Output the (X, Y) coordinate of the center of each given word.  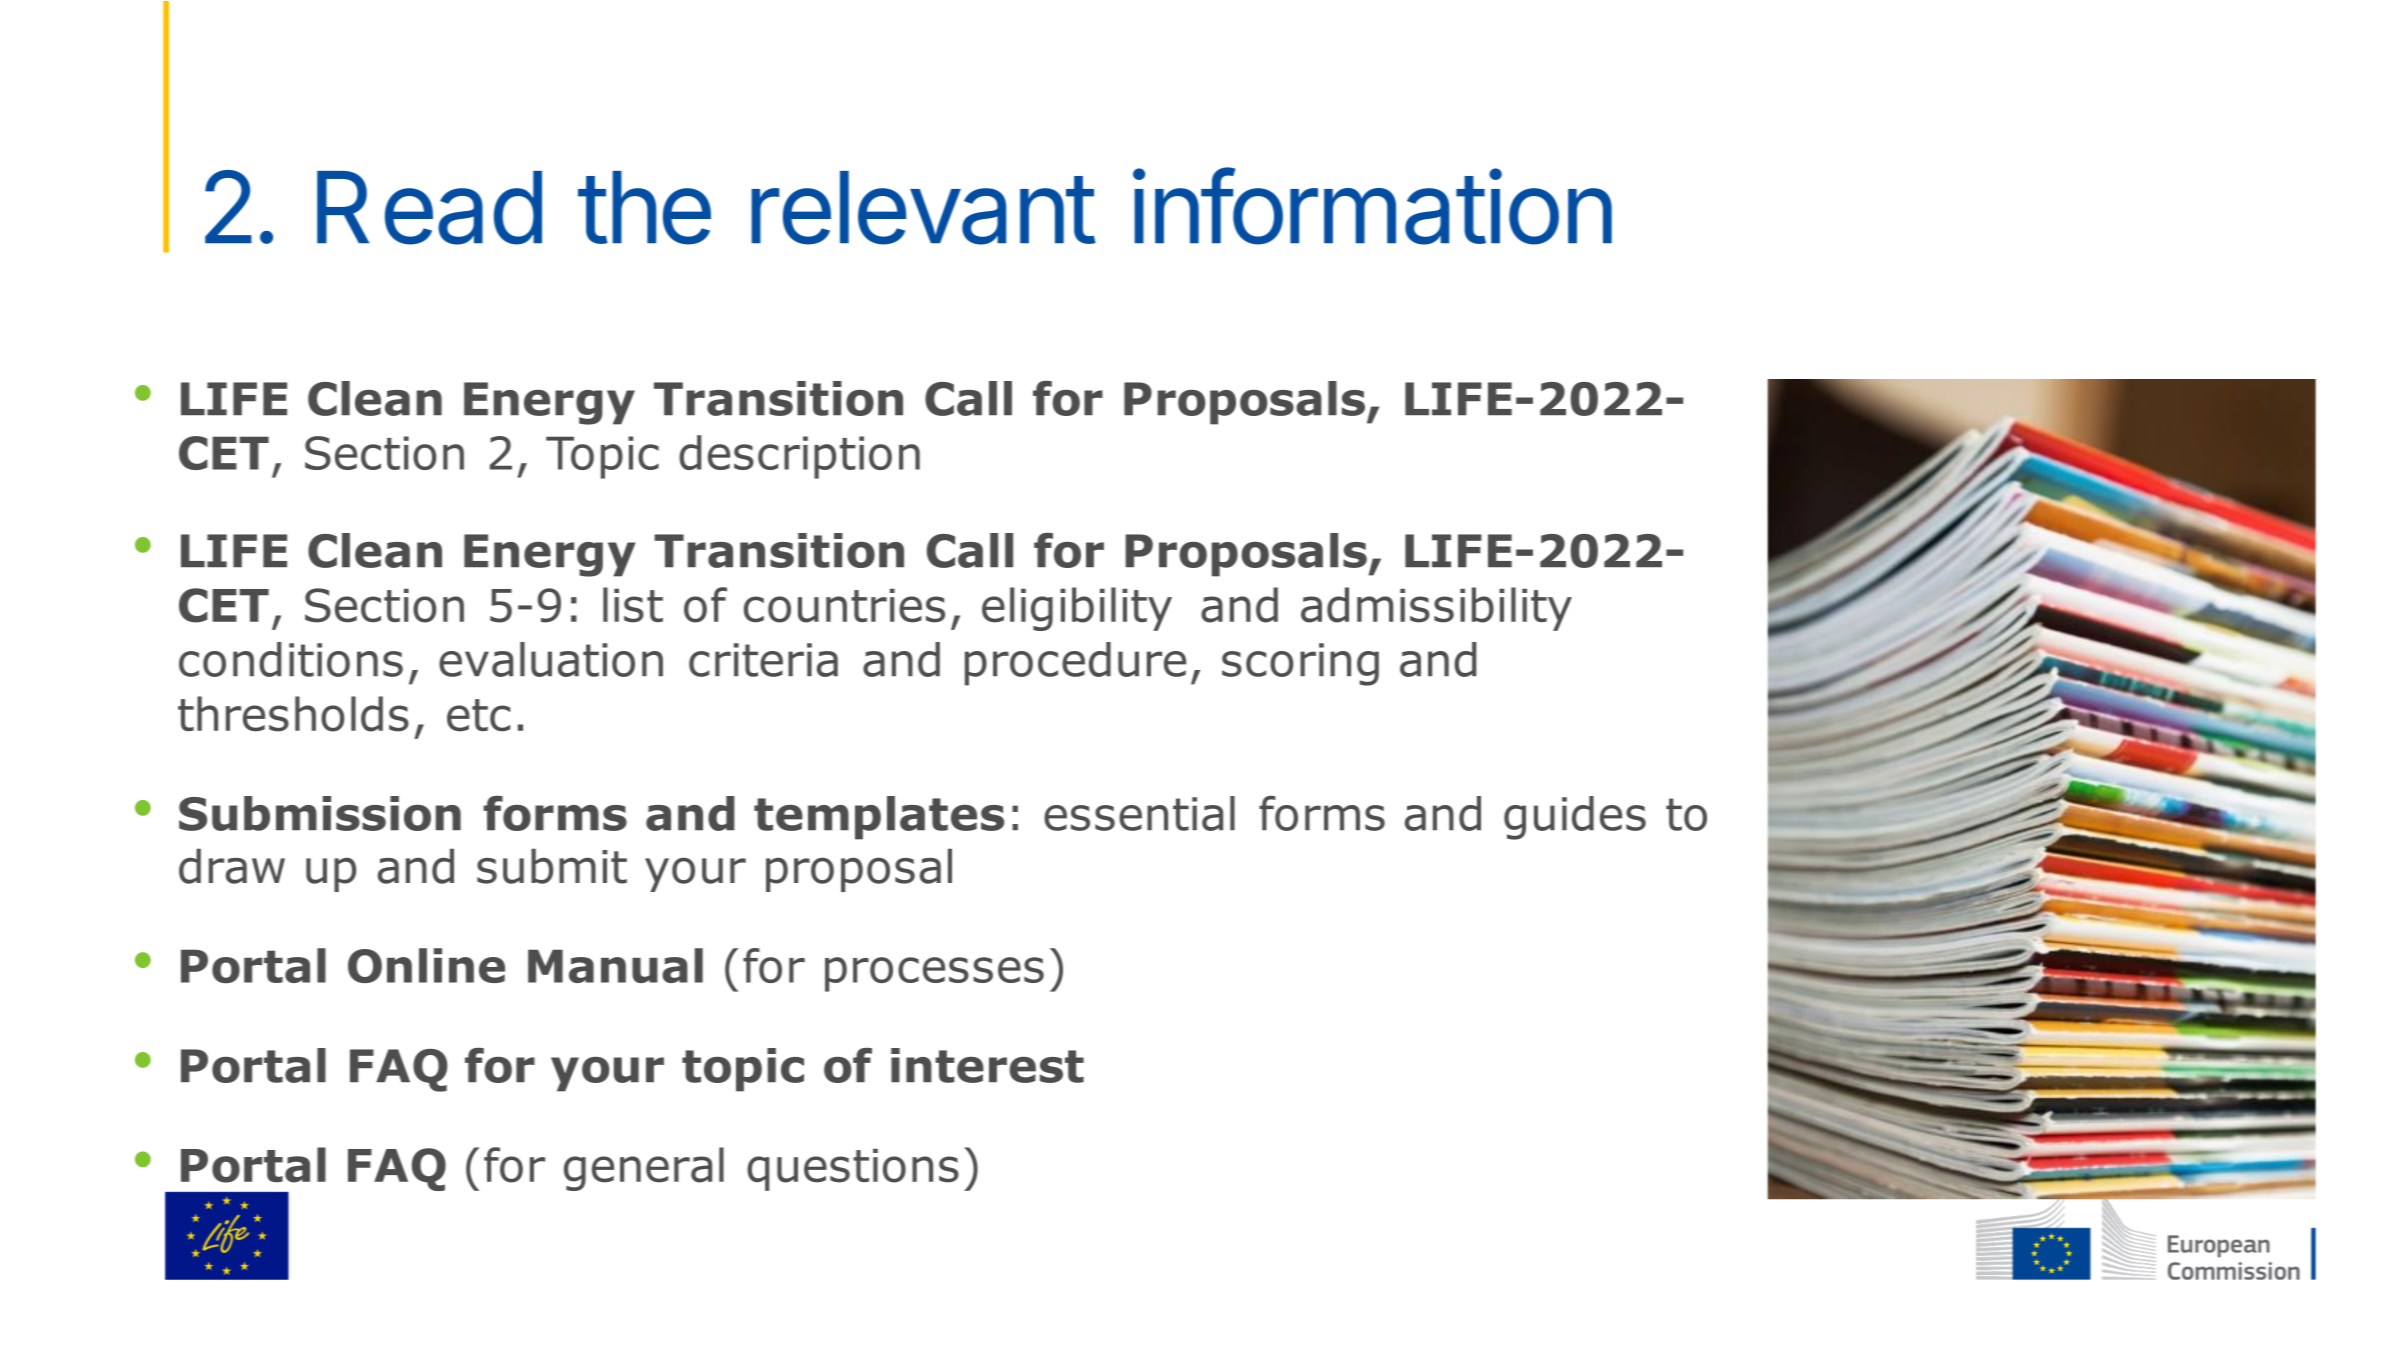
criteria (763, 660)
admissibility (1436, 609)
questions (853, 1170)
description (799, 457)
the (644, 208)
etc (478, 715)
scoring (1300, 664)
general (644, 1169)
